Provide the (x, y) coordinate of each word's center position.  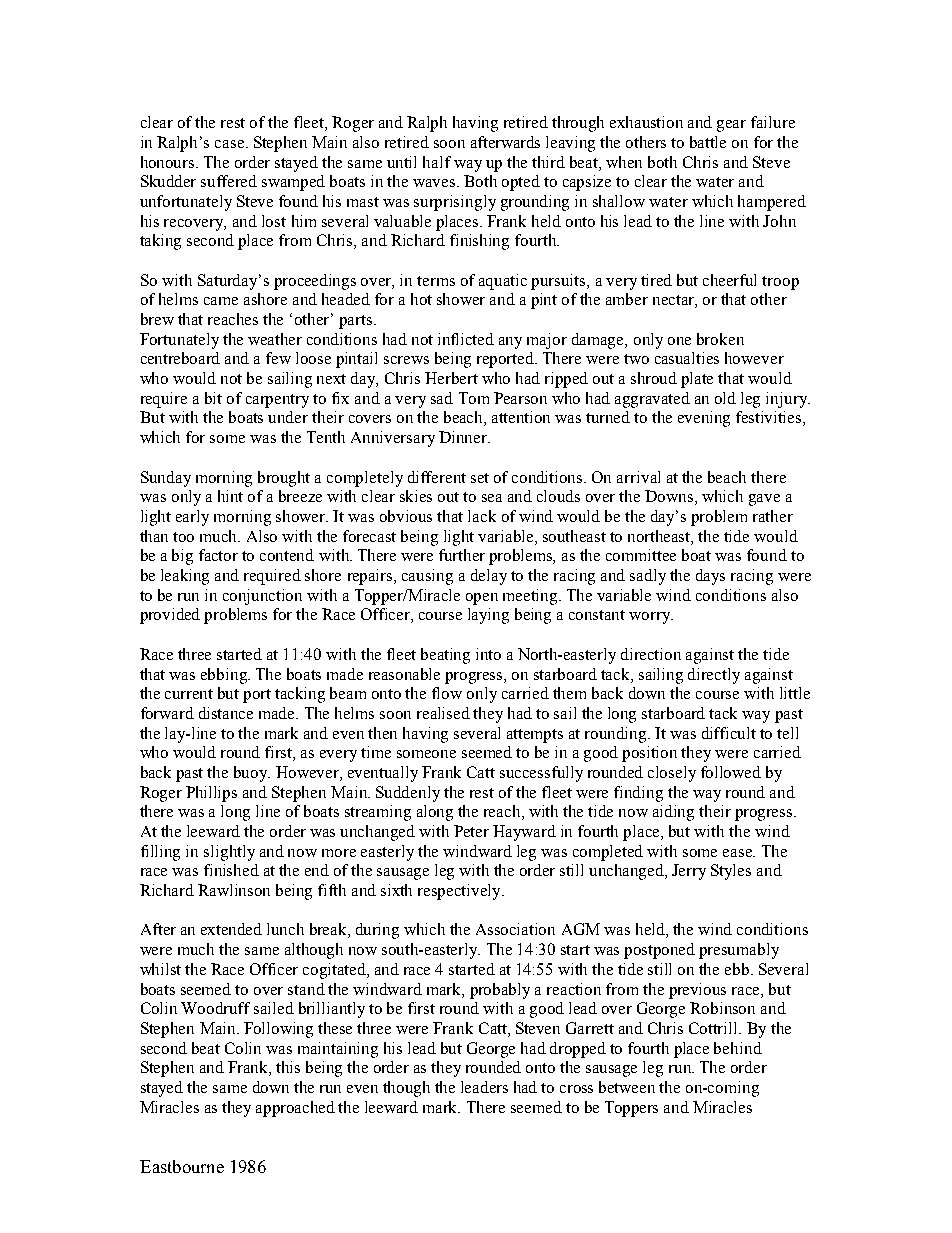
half (437, 162)
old (725, 398)
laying (488, 616)
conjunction (262, 597)
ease (739, 853)
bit (213, 398)
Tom (474, 398)
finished (231, 870)
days (710, 577)
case (231, 144)
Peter (471, 831)
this (288, 1067)
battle (708, 142)
